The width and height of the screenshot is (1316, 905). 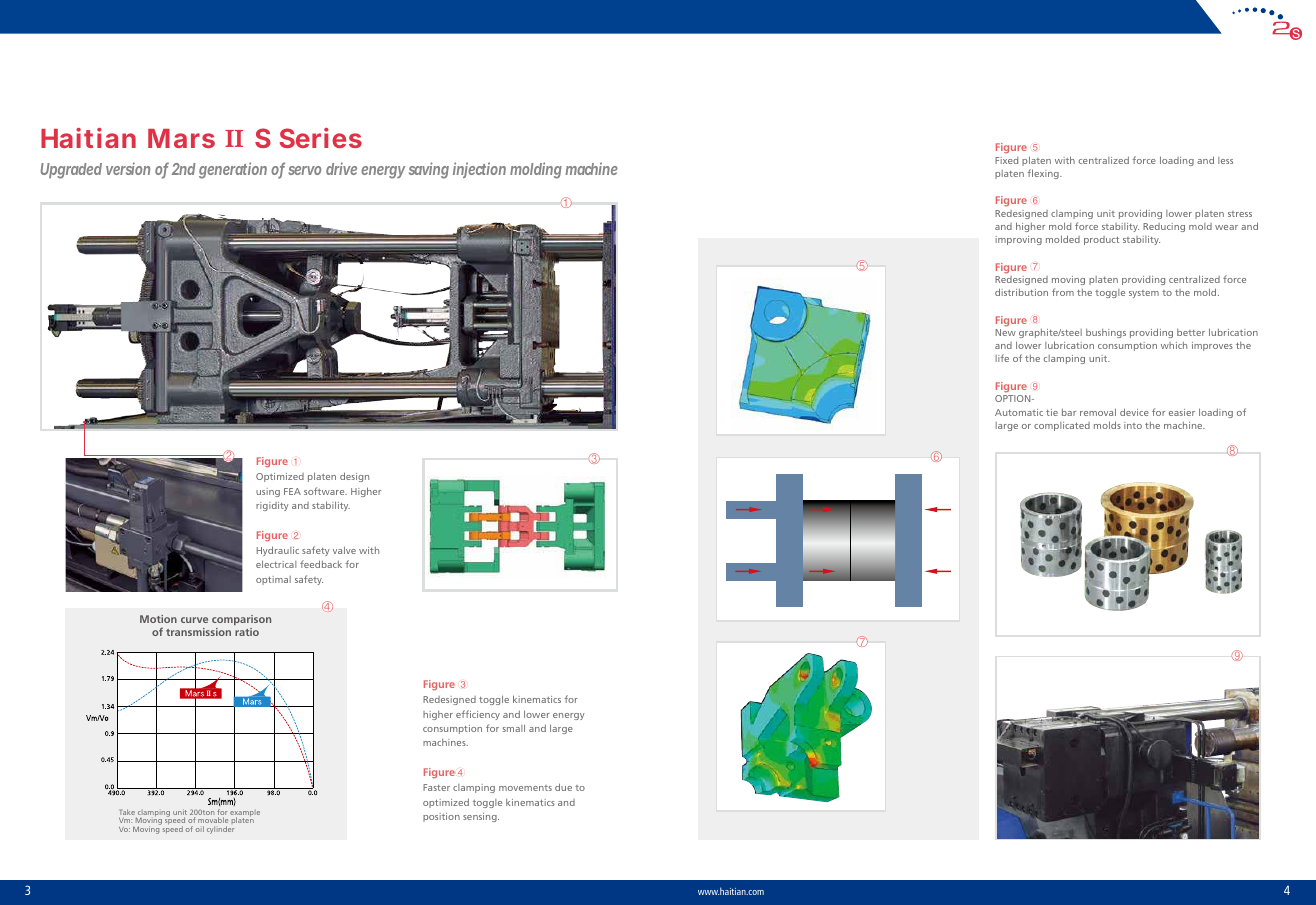 What do you see at coordinates (478, 715) in the screenshot?
I see `efficiency` at bounding box center [478, 715].
